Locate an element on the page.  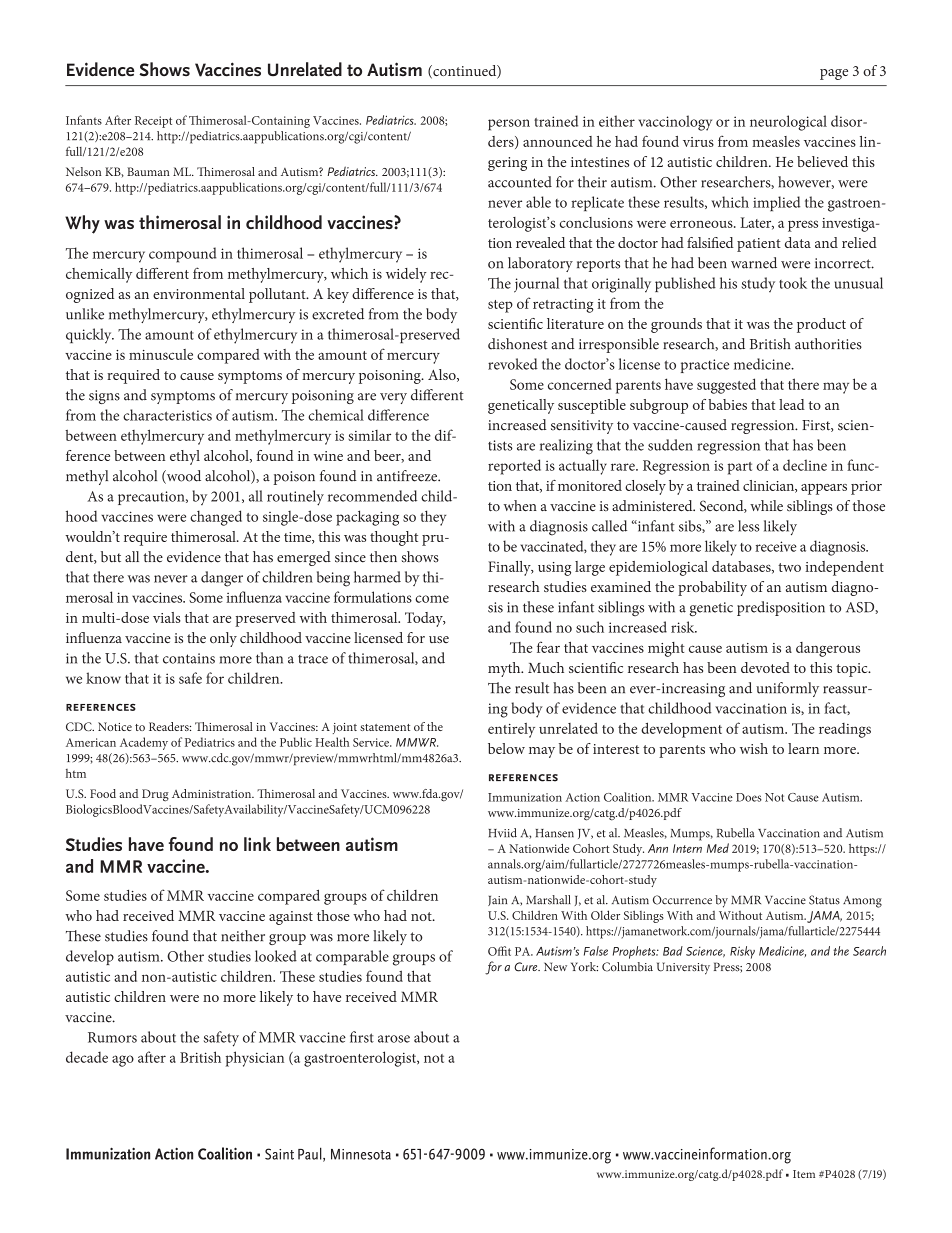
Receipt is located at coordinates (153, 122).
